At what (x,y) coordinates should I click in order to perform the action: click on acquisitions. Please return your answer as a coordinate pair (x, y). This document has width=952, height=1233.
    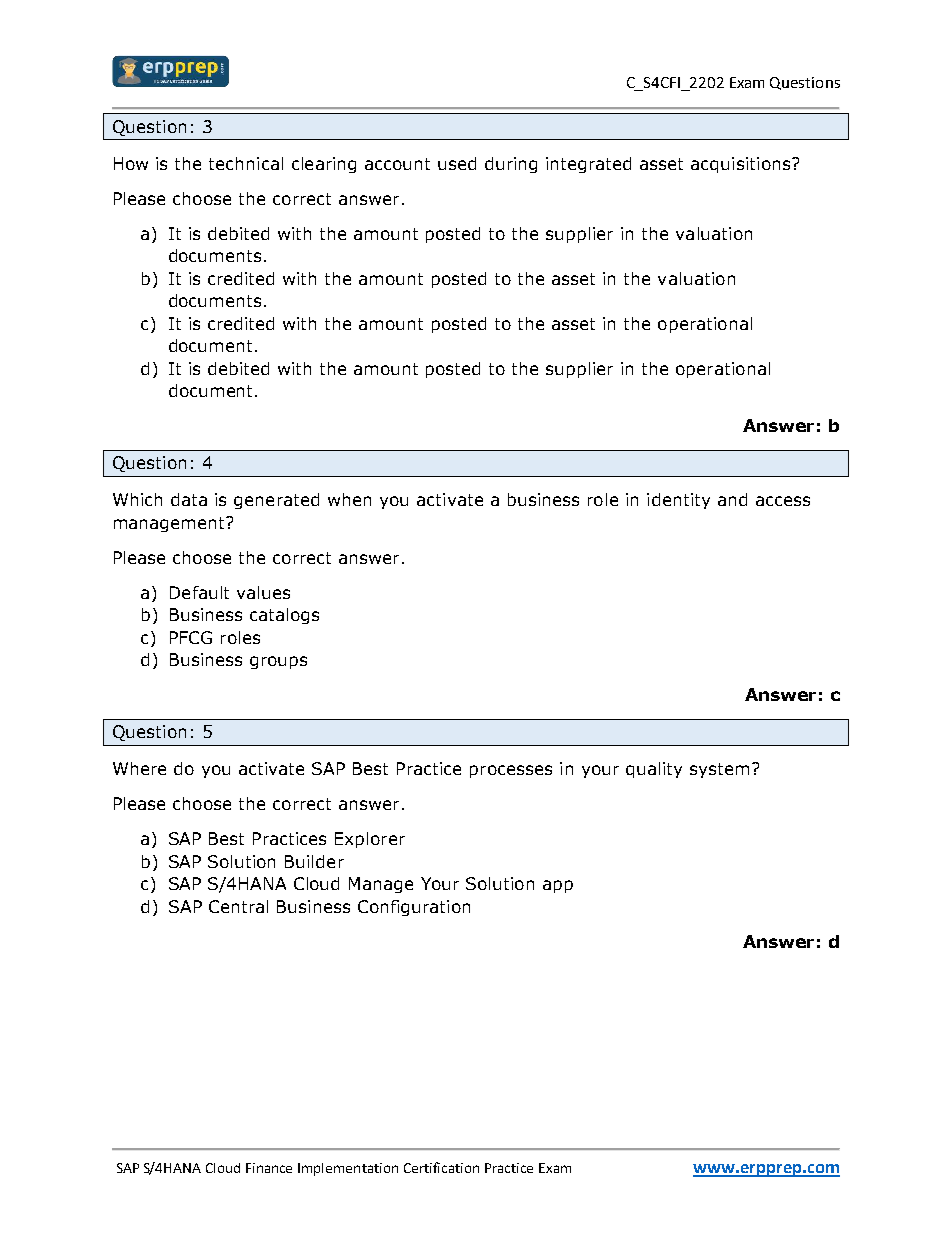
    Looking at the image, I should click on (742, 165).
